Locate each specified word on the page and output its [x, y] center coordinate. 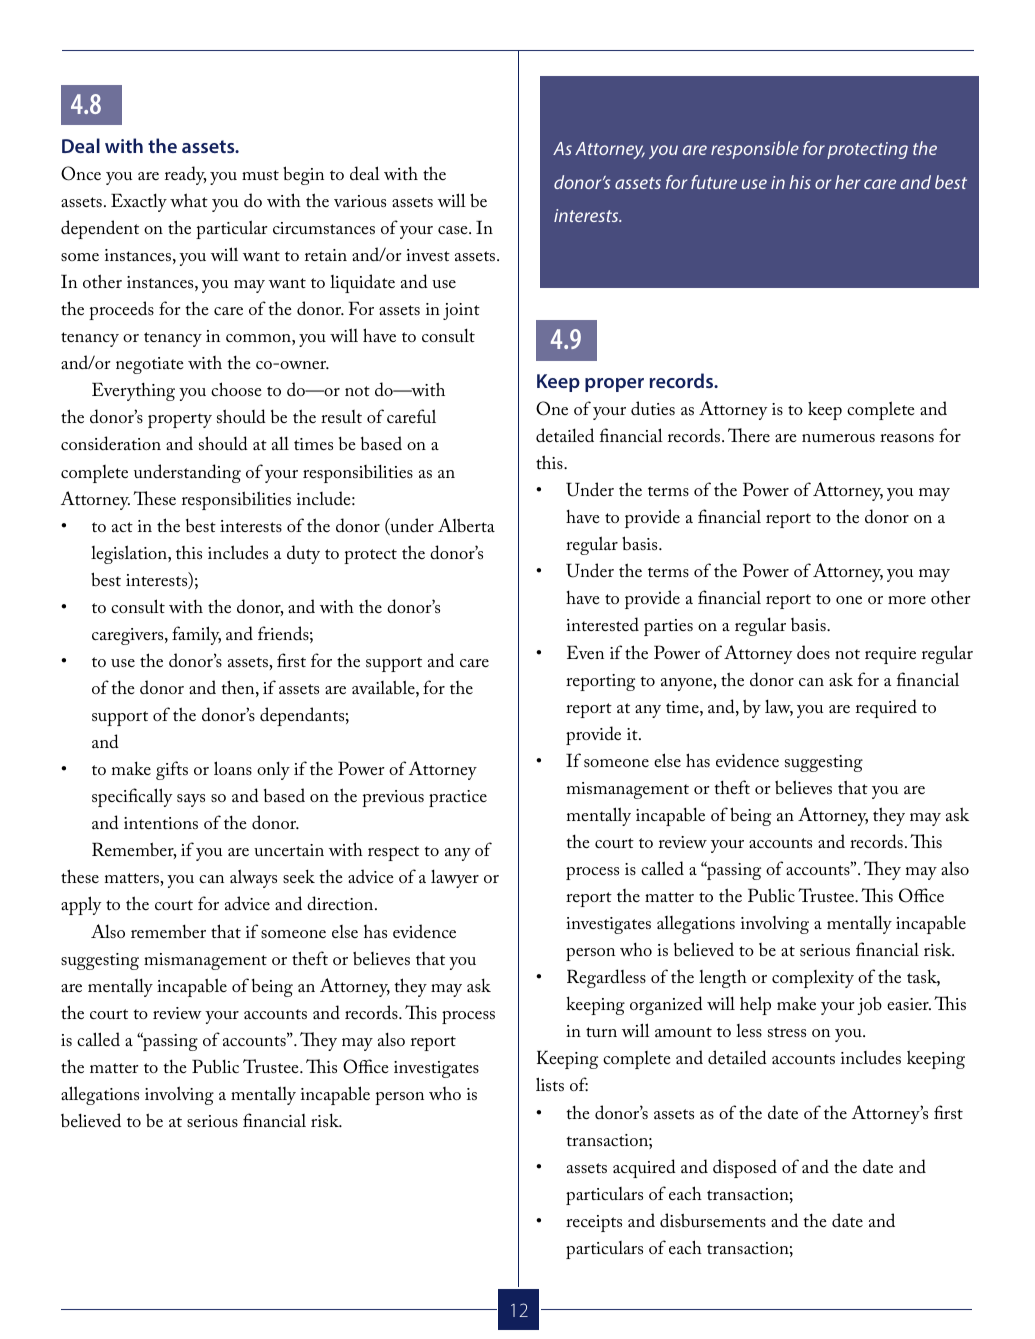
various [360, 201]
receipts [594, 1223]
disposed [745, 1168]
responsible [755, 150]
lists [550, 1084]
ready [186, 175]
